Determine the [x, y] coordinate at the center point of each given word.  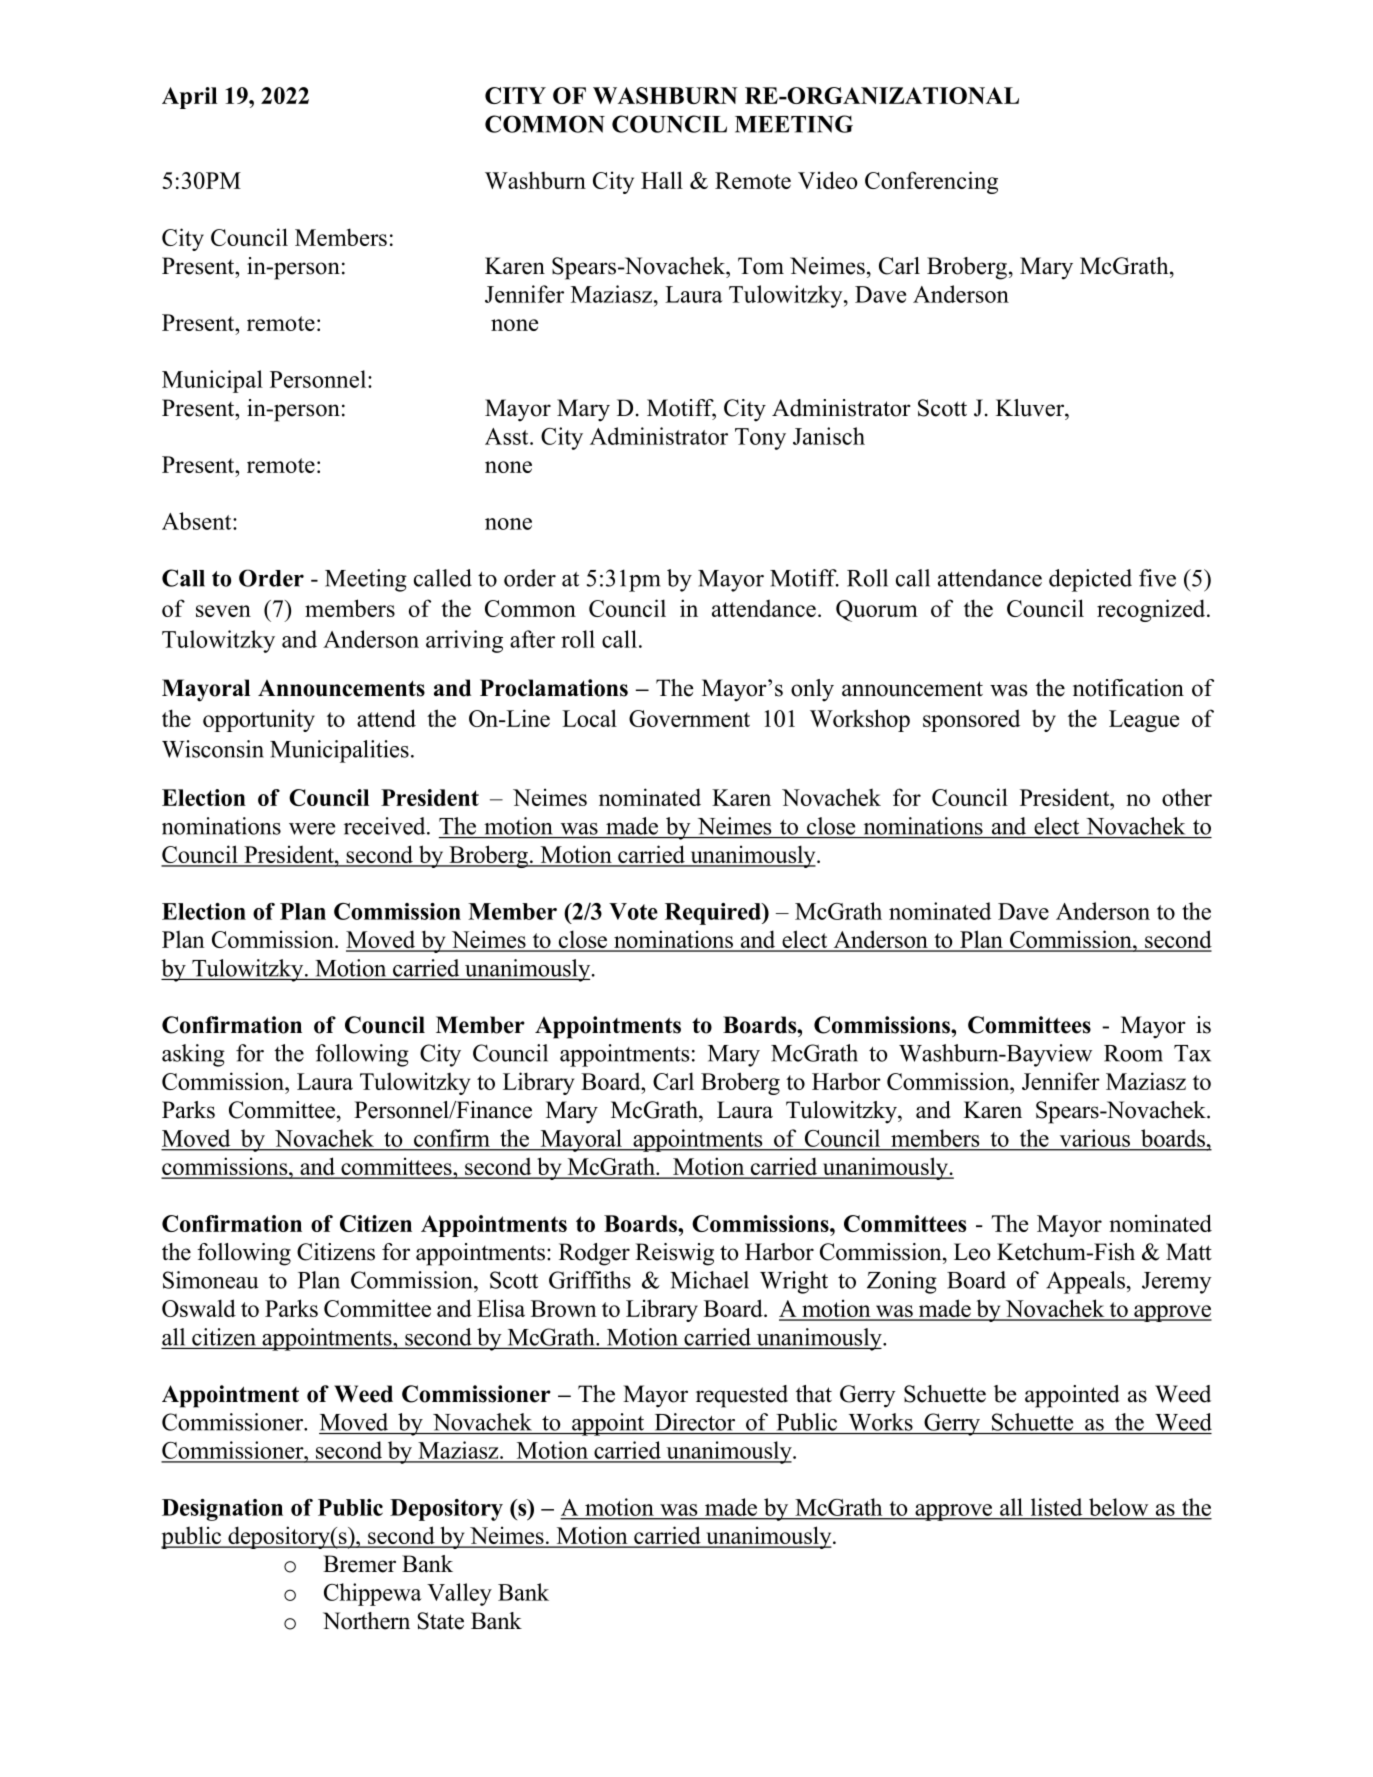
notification [1128, 688]
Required [714, 914]
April [189, 98]
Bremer [359, 1564]
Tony [760, 439]
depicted [1090, 580]
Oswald [199, 1308]
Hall [662, 180]
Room [1133, 1053]
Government [689, 718]
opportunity [259, 720]
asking [193, 1055]
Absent [198, 521]
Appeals [1085, 1282]
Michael [709, 1280]
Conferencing [931, 182]
